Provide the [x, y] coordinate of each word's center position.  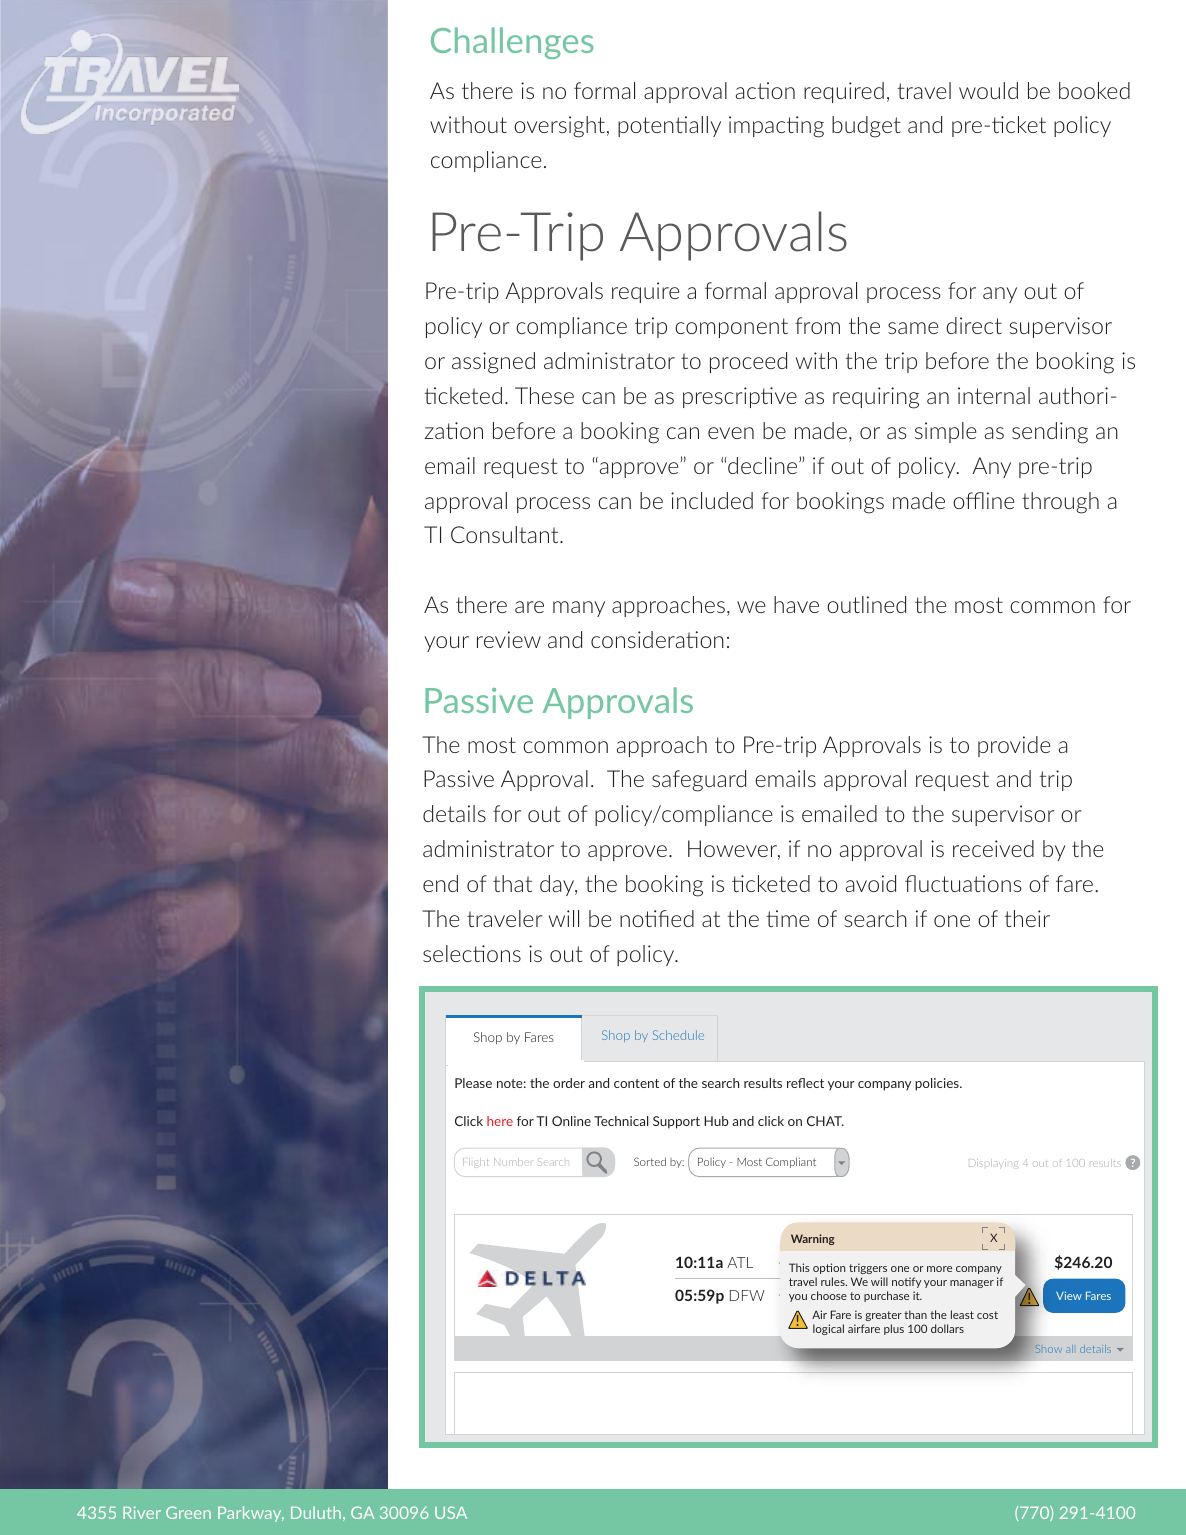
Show [1048, 1349]
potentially [669, 126]
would [988, 90]
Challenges [512, 43]
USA [451, 1512]
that [512, 883]
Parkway [251, 1514]
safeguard [699, 781]
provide [1014, 746]
